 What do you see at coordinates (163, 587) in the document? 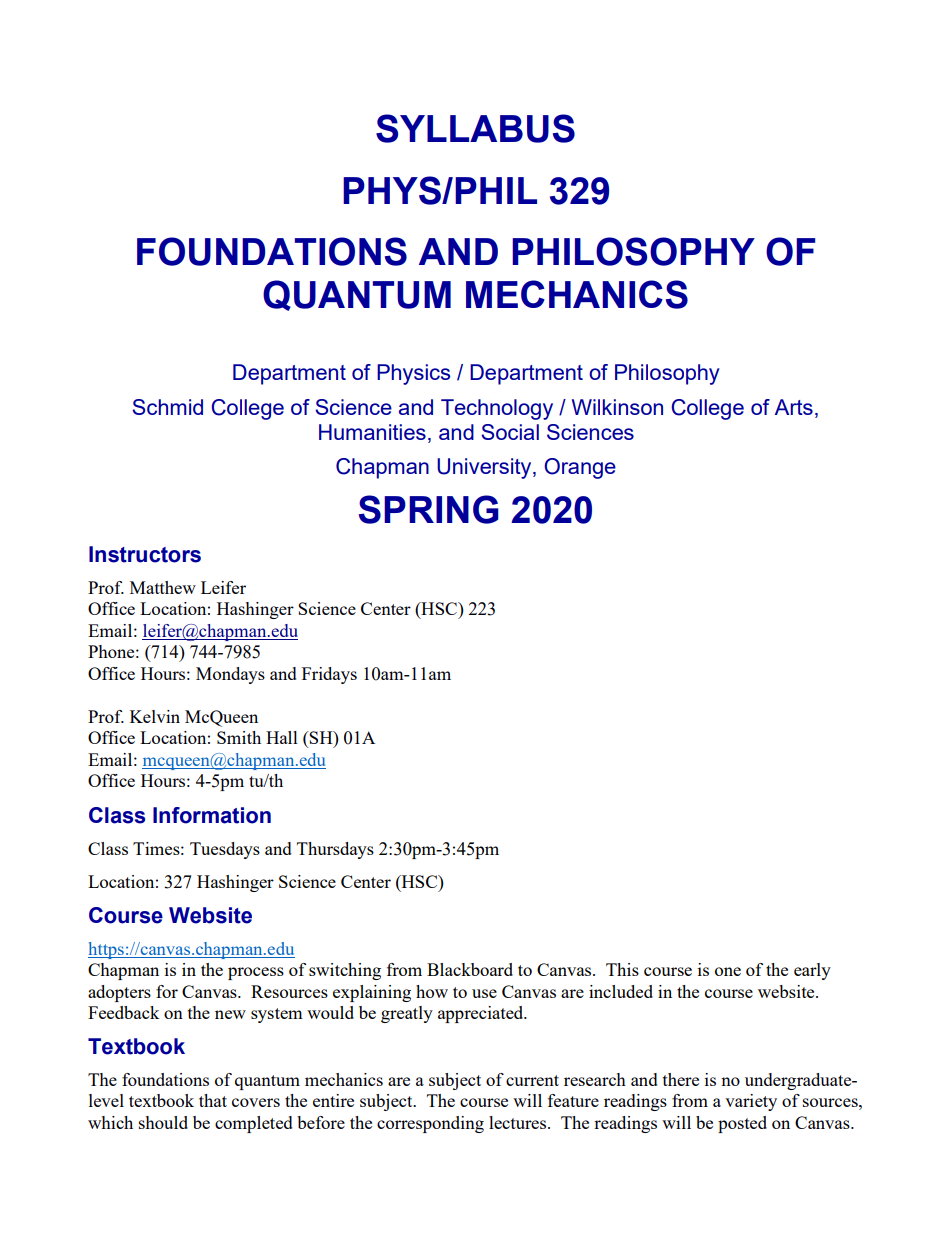
I see `Matthew` at bounding box center [163, 587].
